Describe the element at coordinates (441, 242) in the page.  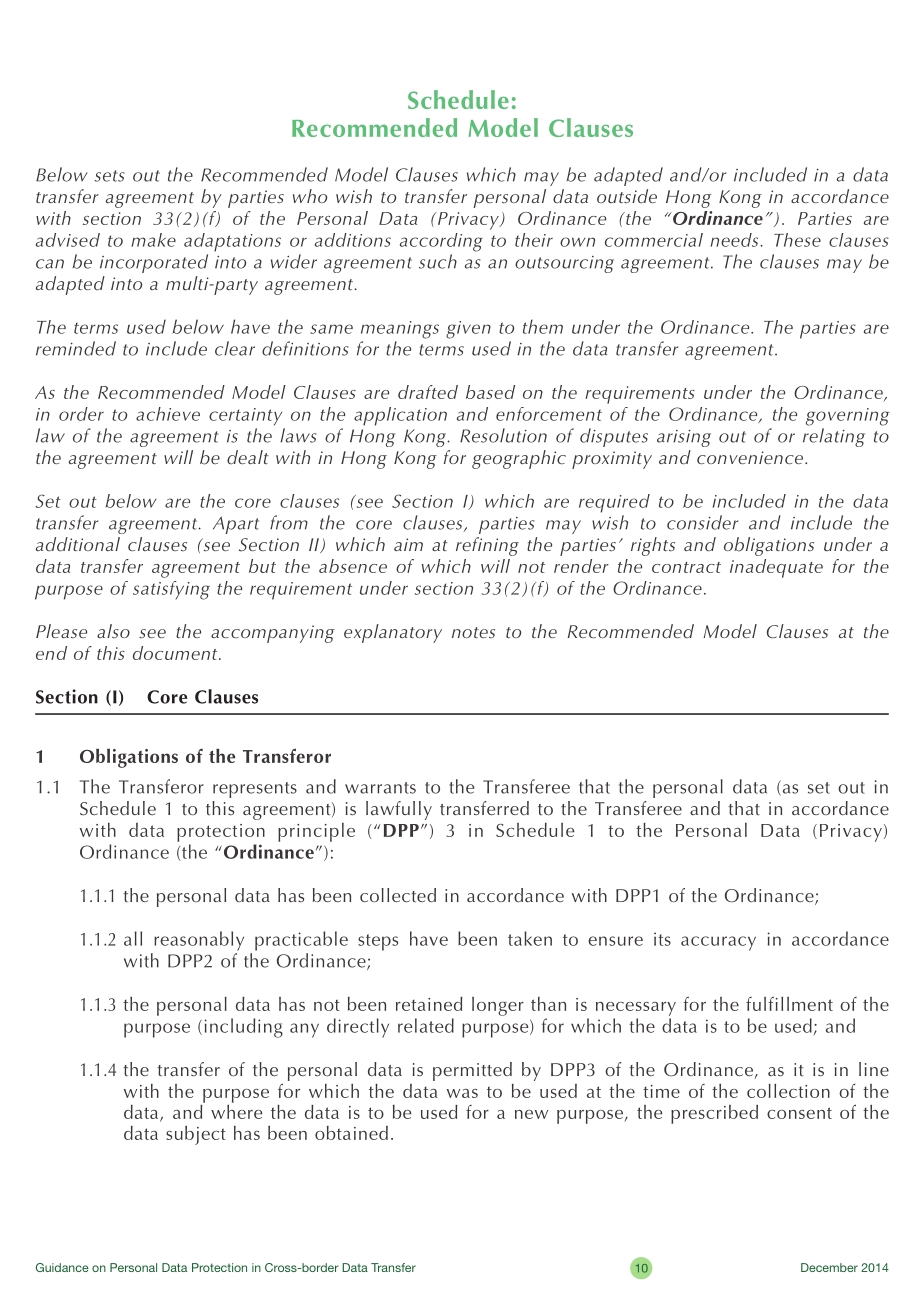
I see `according` at that location.
